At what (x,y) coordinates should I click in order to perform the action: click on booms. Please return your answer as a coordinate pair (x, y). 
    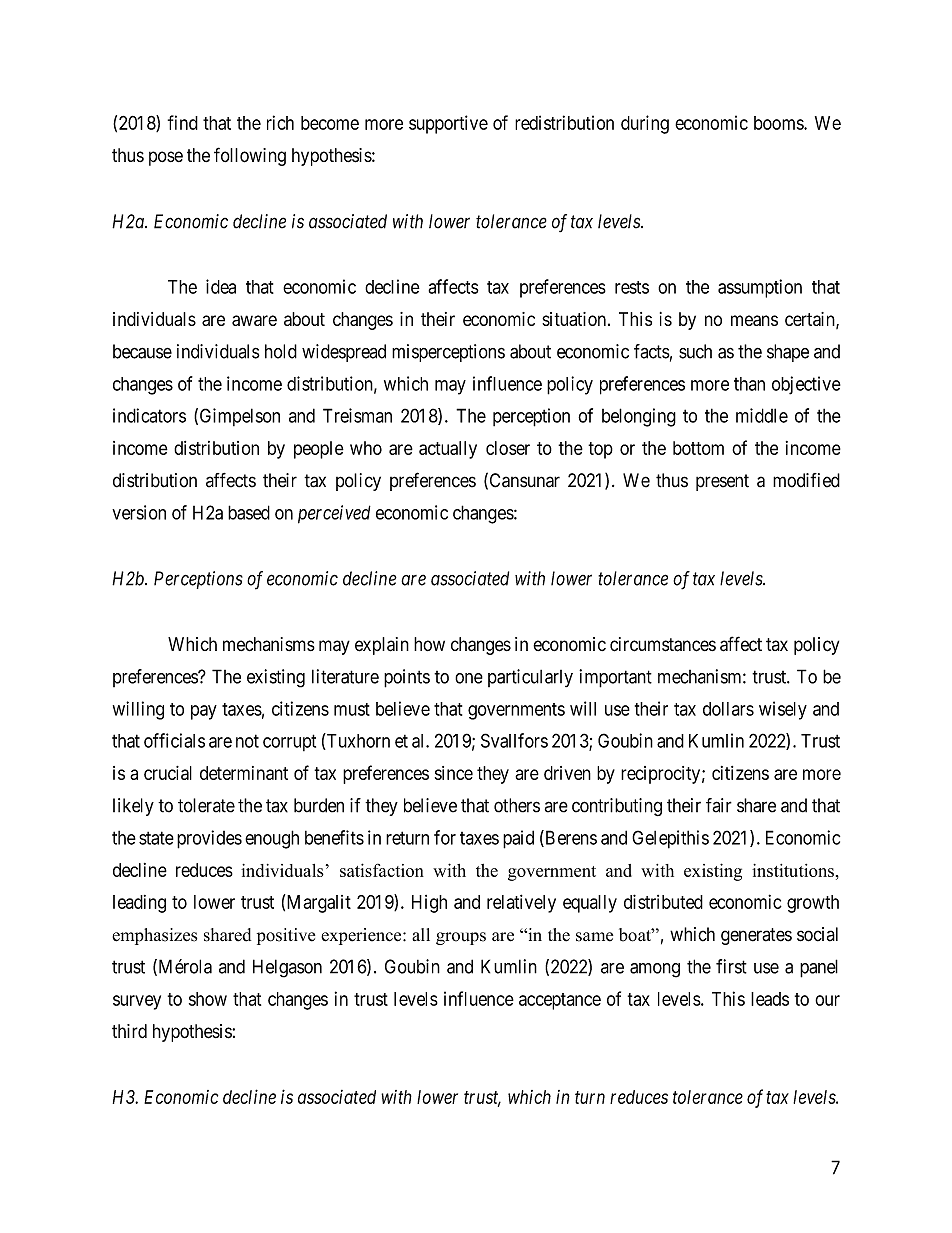
    Looking at the image, I should click on (779, 123).
